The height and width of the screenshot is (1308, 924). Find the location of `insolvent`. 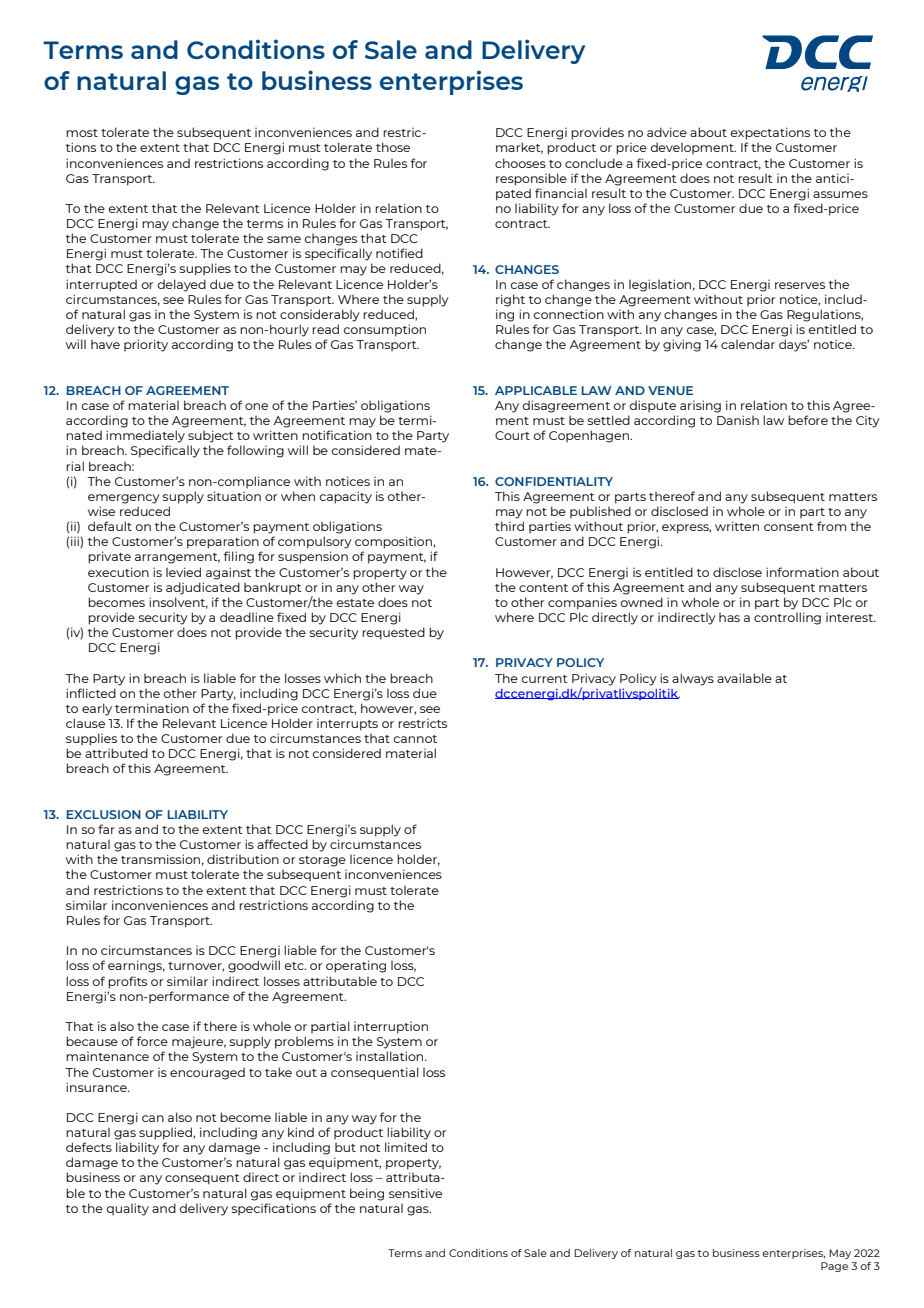

insolvent is located at coordinates (178, 603).
